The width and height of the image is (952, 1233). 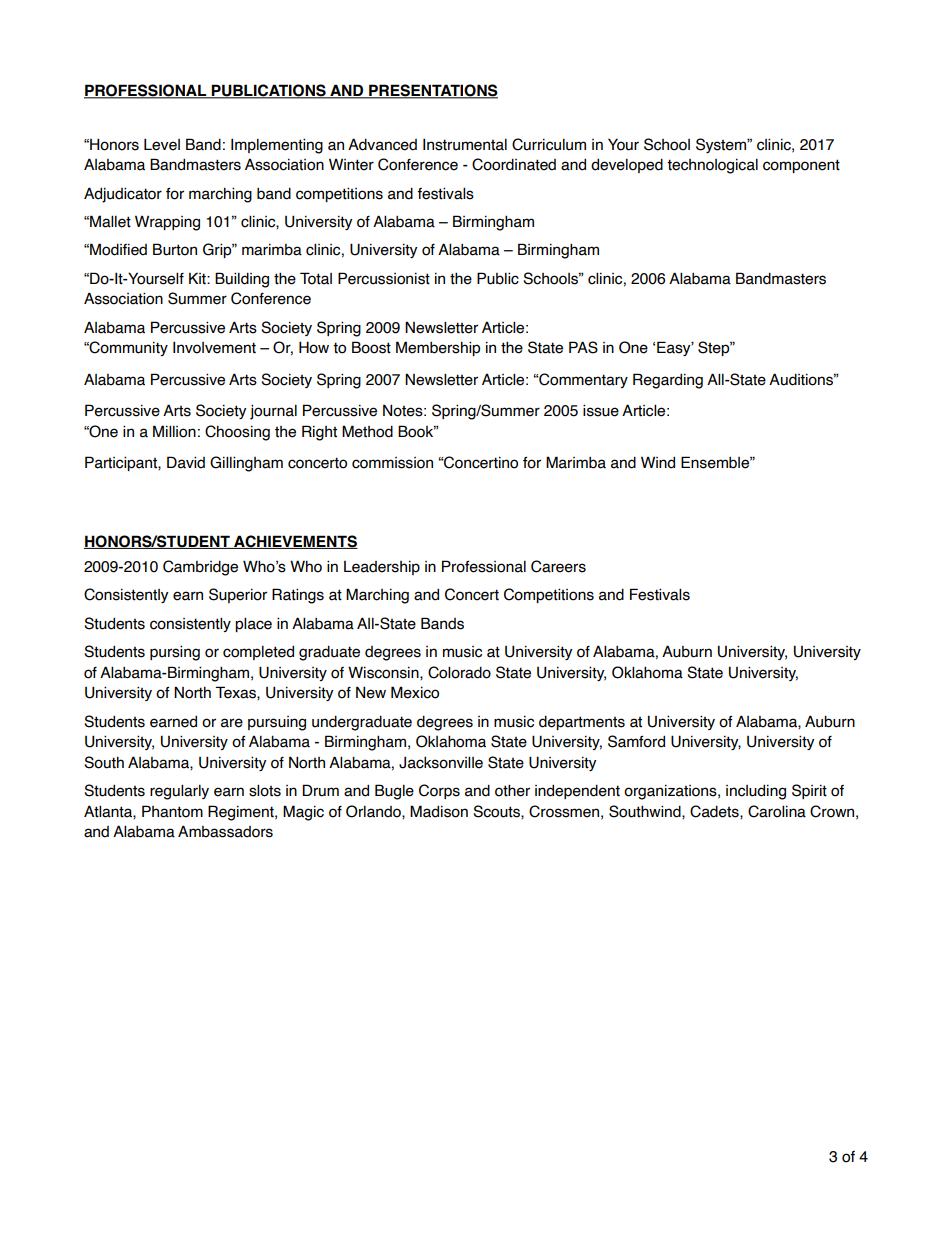 I want to click on Phantom, so click(x=172, y=811).
